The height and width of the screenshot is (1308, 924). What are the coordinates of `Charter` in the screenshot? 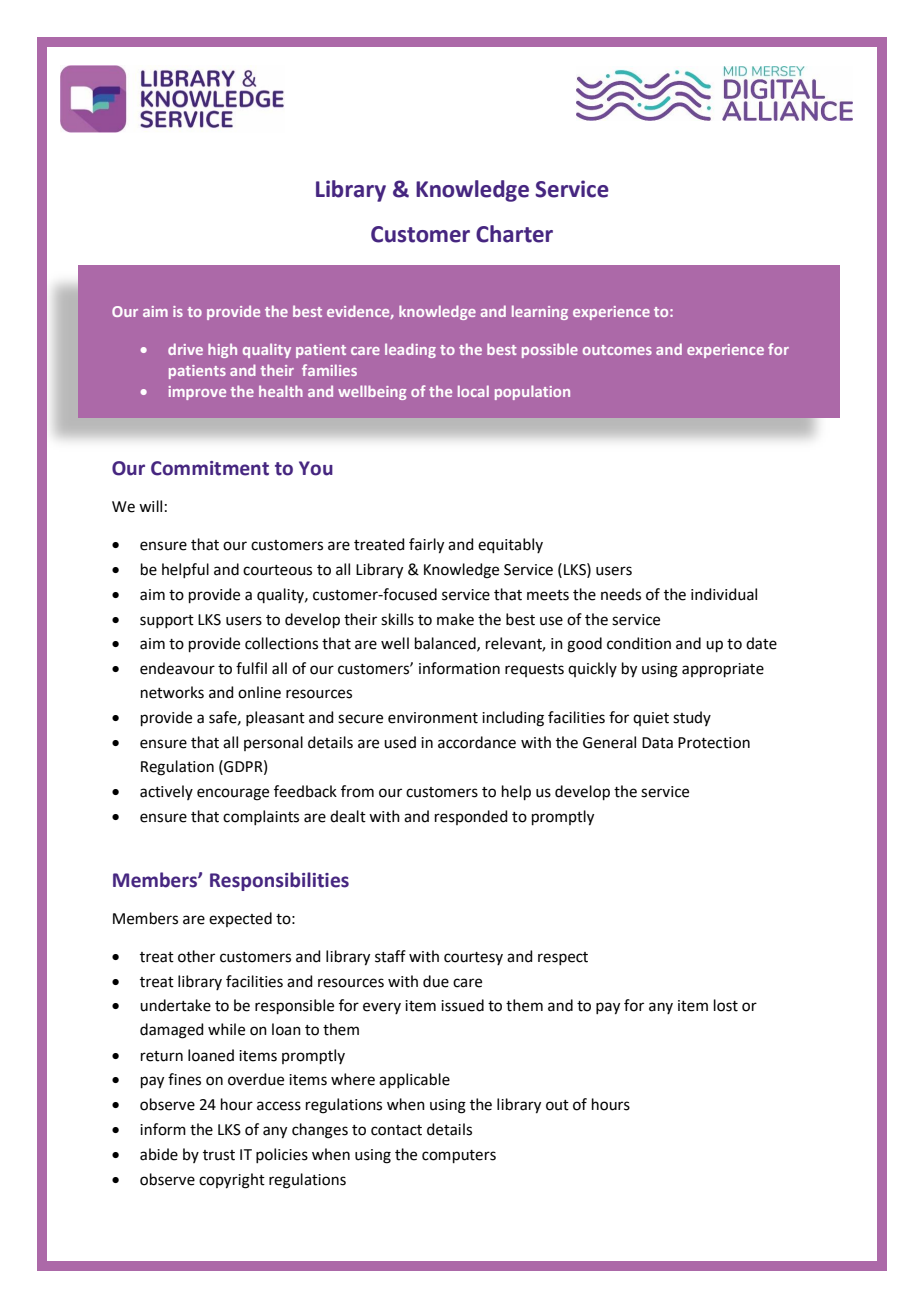 It's located at (514, 234).
